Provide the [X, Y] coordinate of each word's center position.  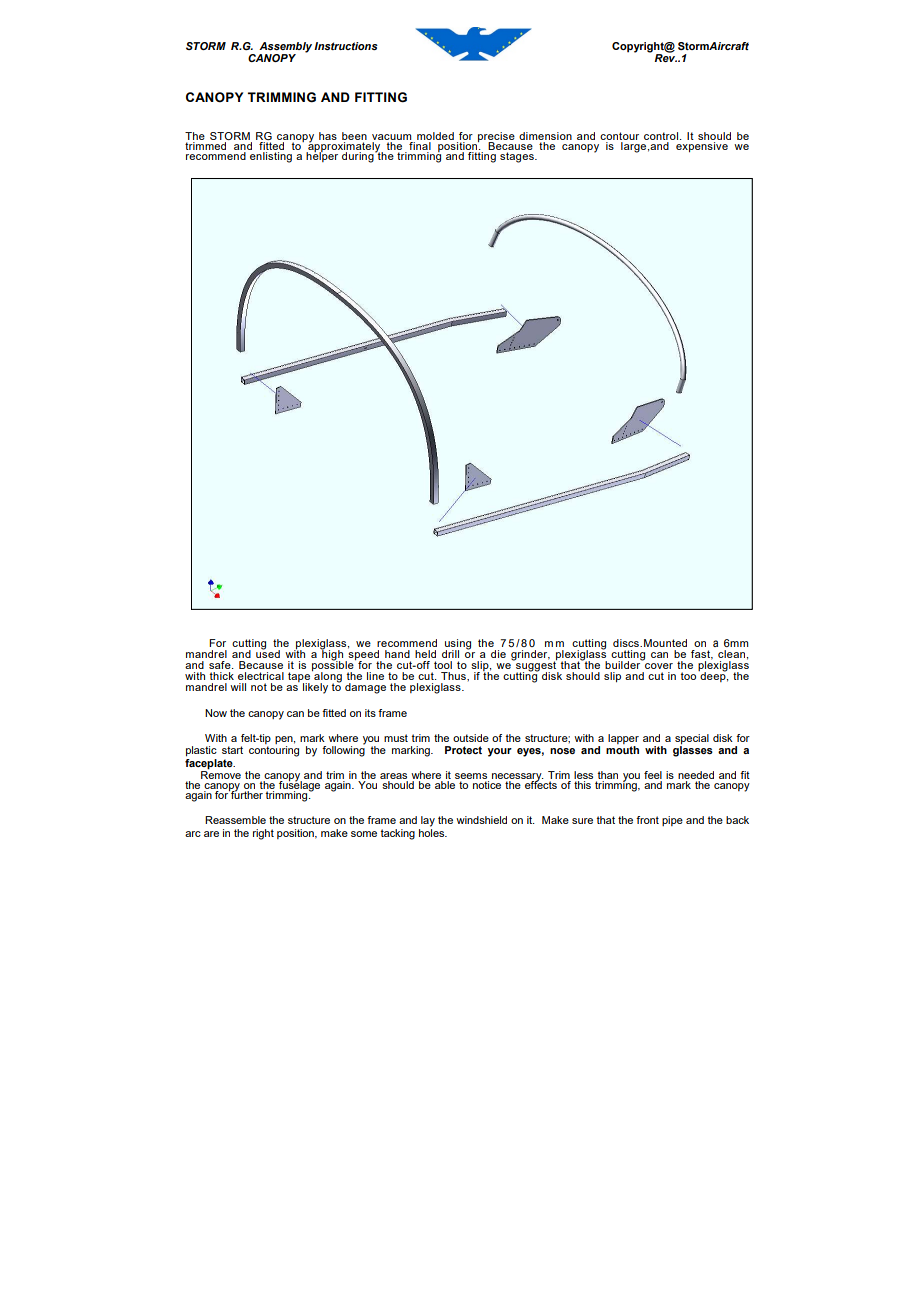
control [662, 137]
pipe [672, 821]
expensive [702, 147]
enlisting [271, 156]
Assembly [285, 47]
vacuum [393, 138]
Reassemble [235, 820]
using [458, 645]
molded [435, 137]
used [268, 652]
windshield [481, 820]
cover [659, 666]
